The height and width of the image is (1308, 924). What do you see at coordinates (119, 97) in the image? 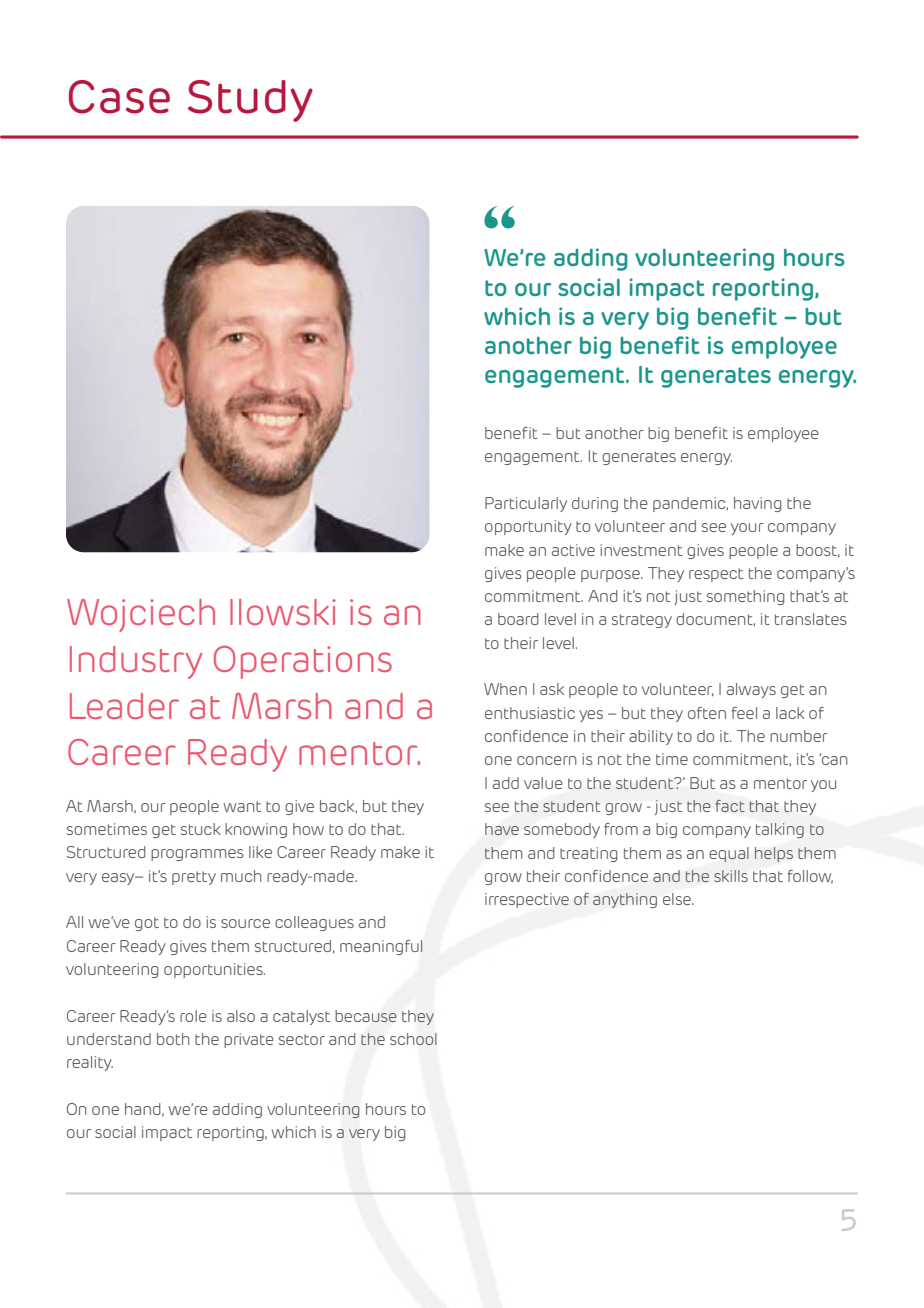
I see `Case` at bounding box center [119, 97].
